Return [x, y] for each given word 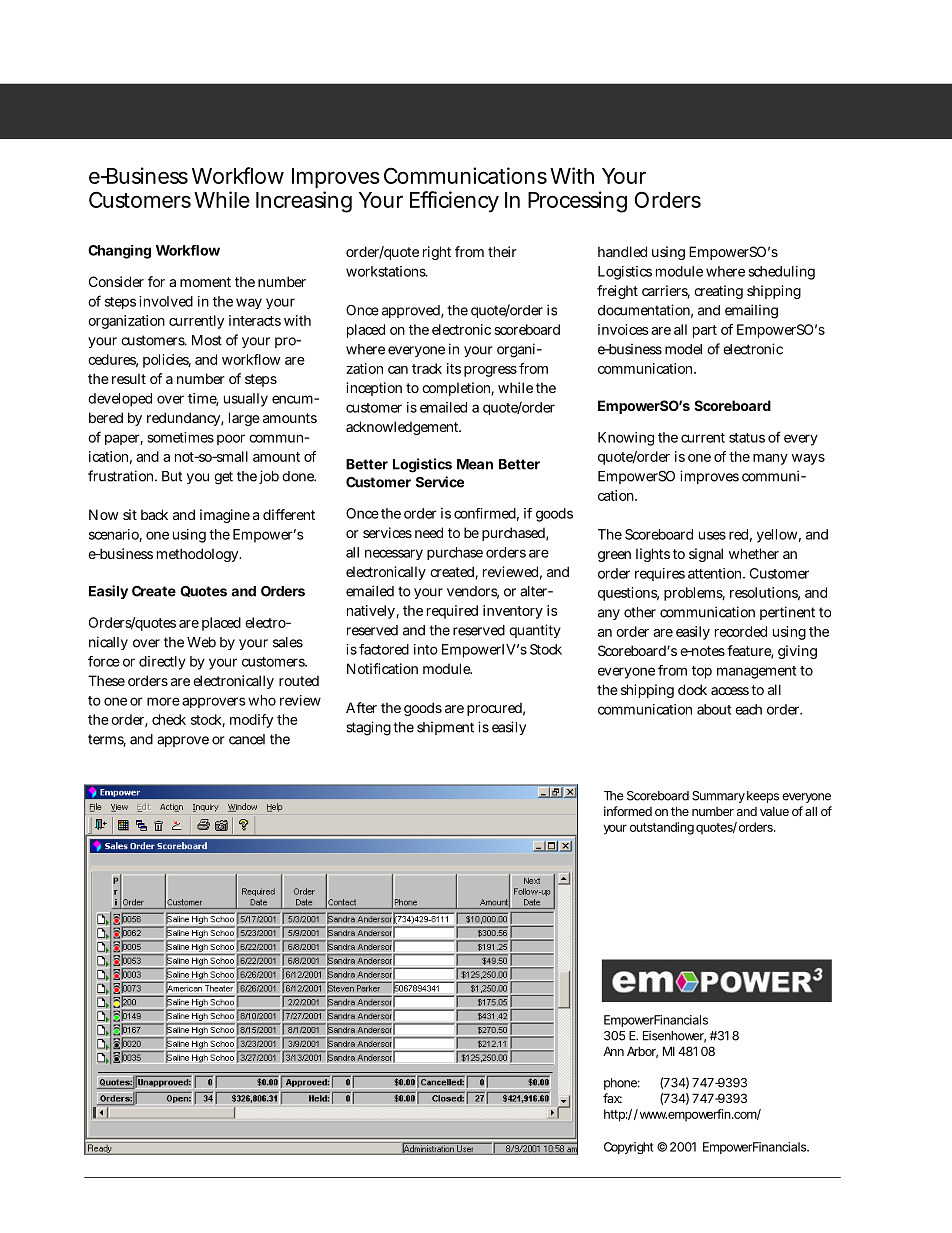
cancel [247, 739]
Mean [475, 464]
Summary [718, 797]
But [172, 476]
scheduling [782, 273]
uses [712, 535]
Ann [613, 1051]
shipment [445, 728]
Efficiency [454, 202]
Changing [119, 252]
